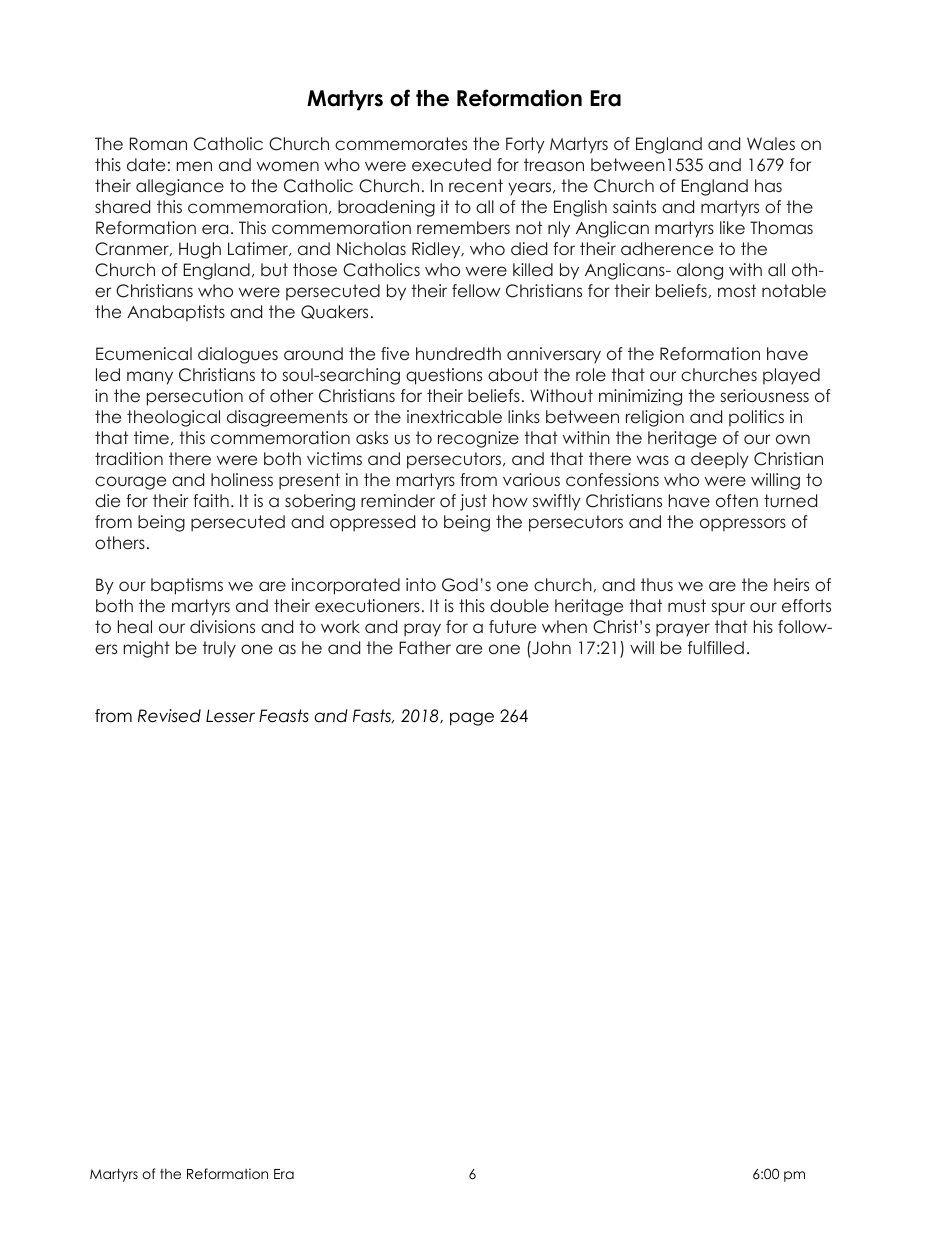  I want to click on Lesser, so click(230, 716).
